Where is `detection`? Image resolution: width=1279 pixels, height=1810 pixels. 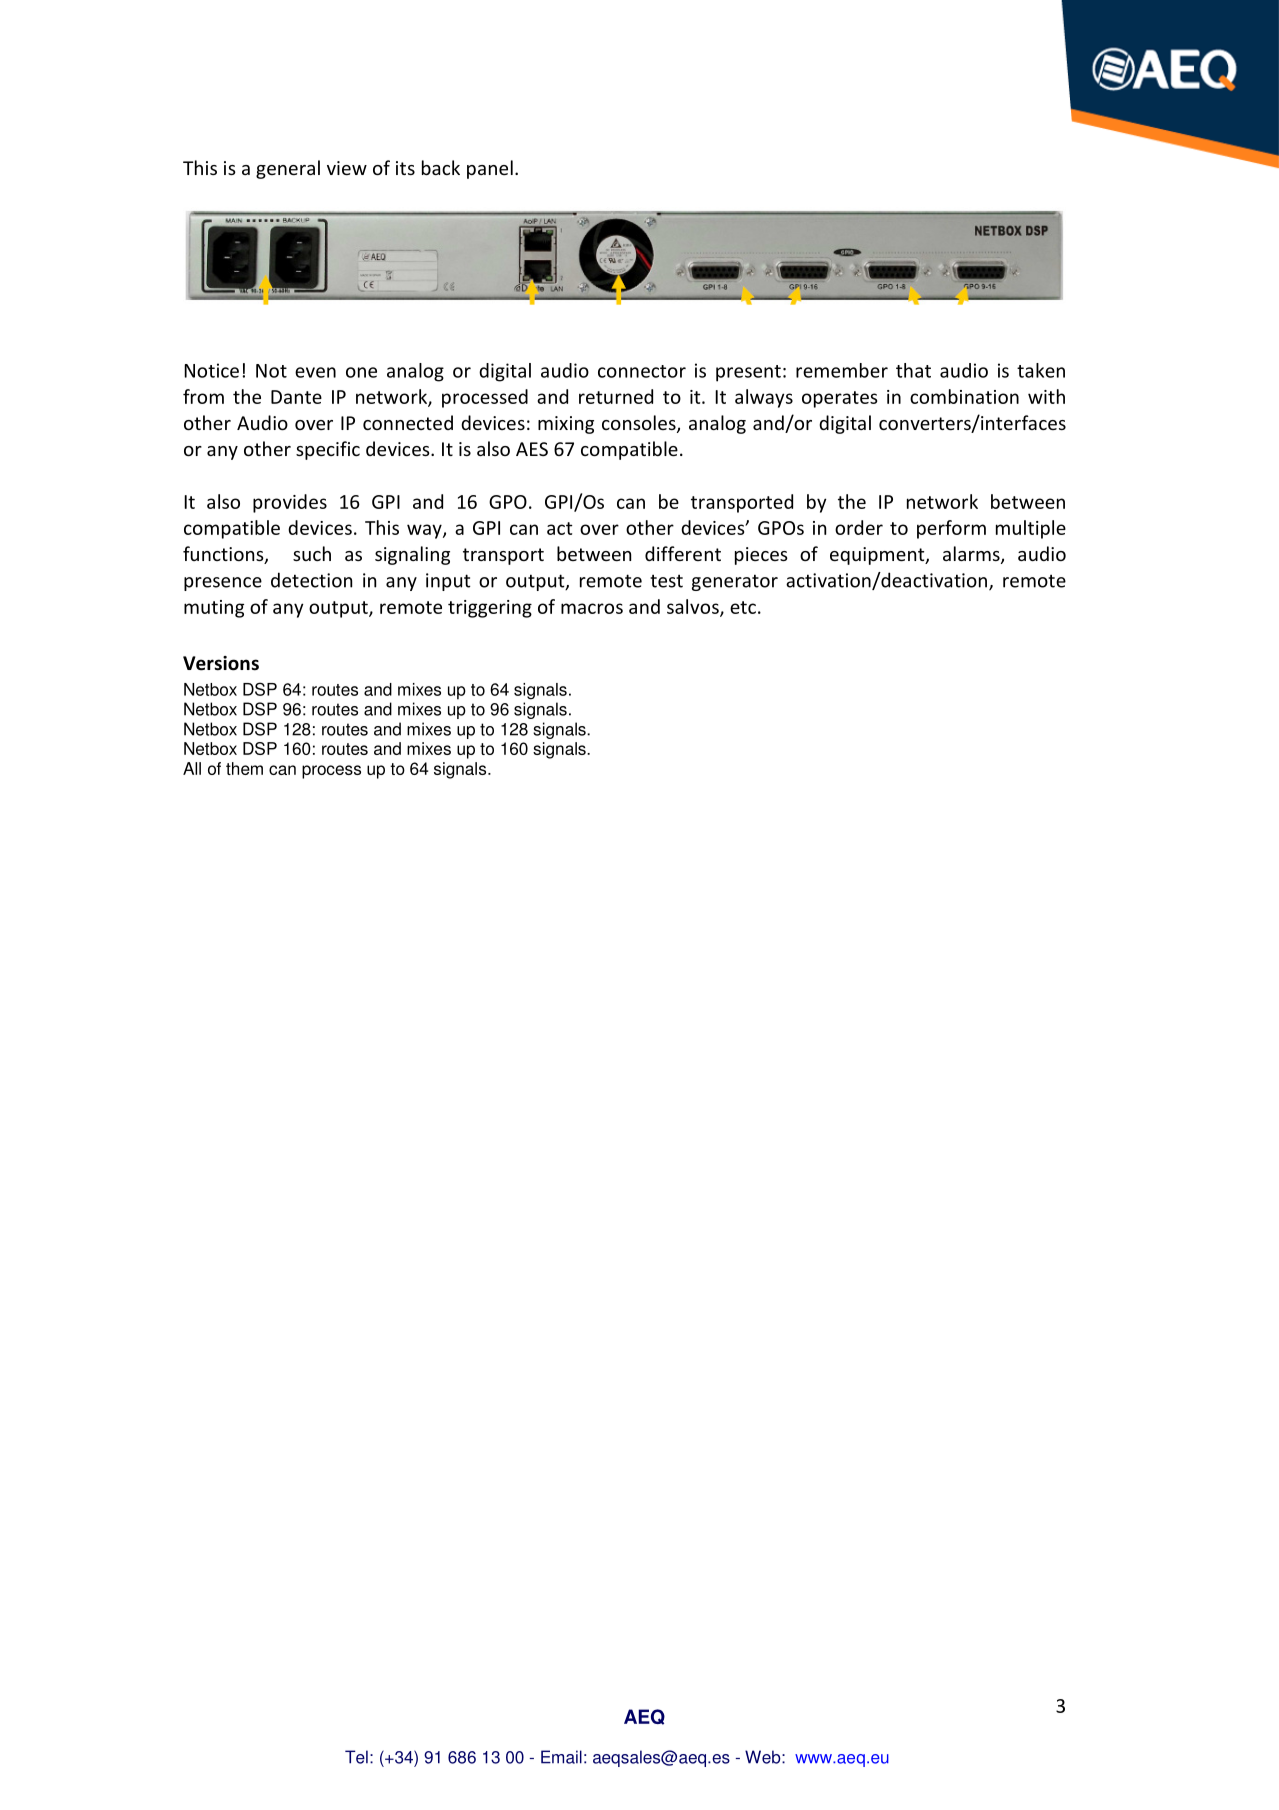 detection is located at coordinates (311, 580).
